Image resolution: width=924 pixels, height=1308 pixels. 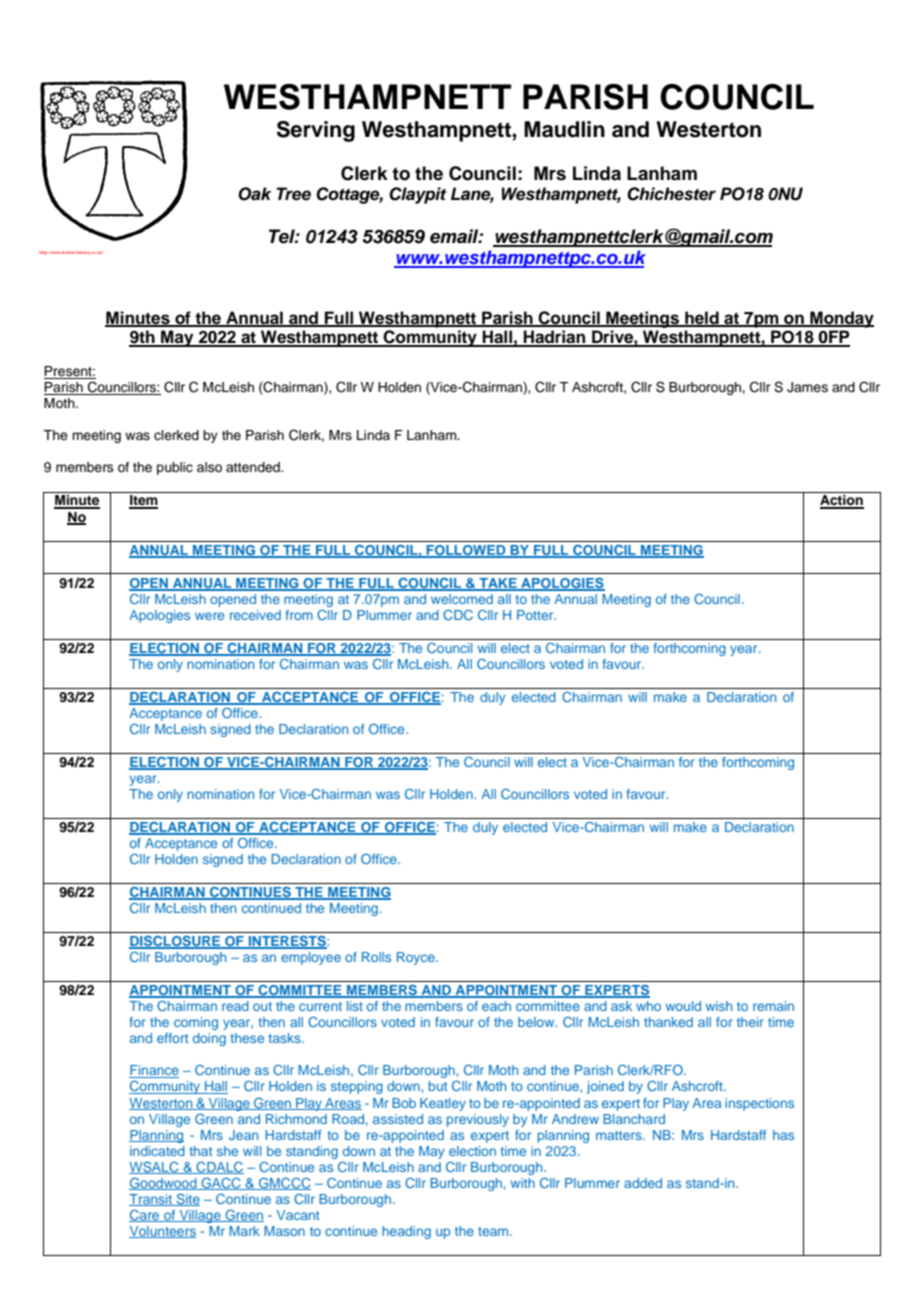 I want to click on Oak, so click(x=254, y=194).
